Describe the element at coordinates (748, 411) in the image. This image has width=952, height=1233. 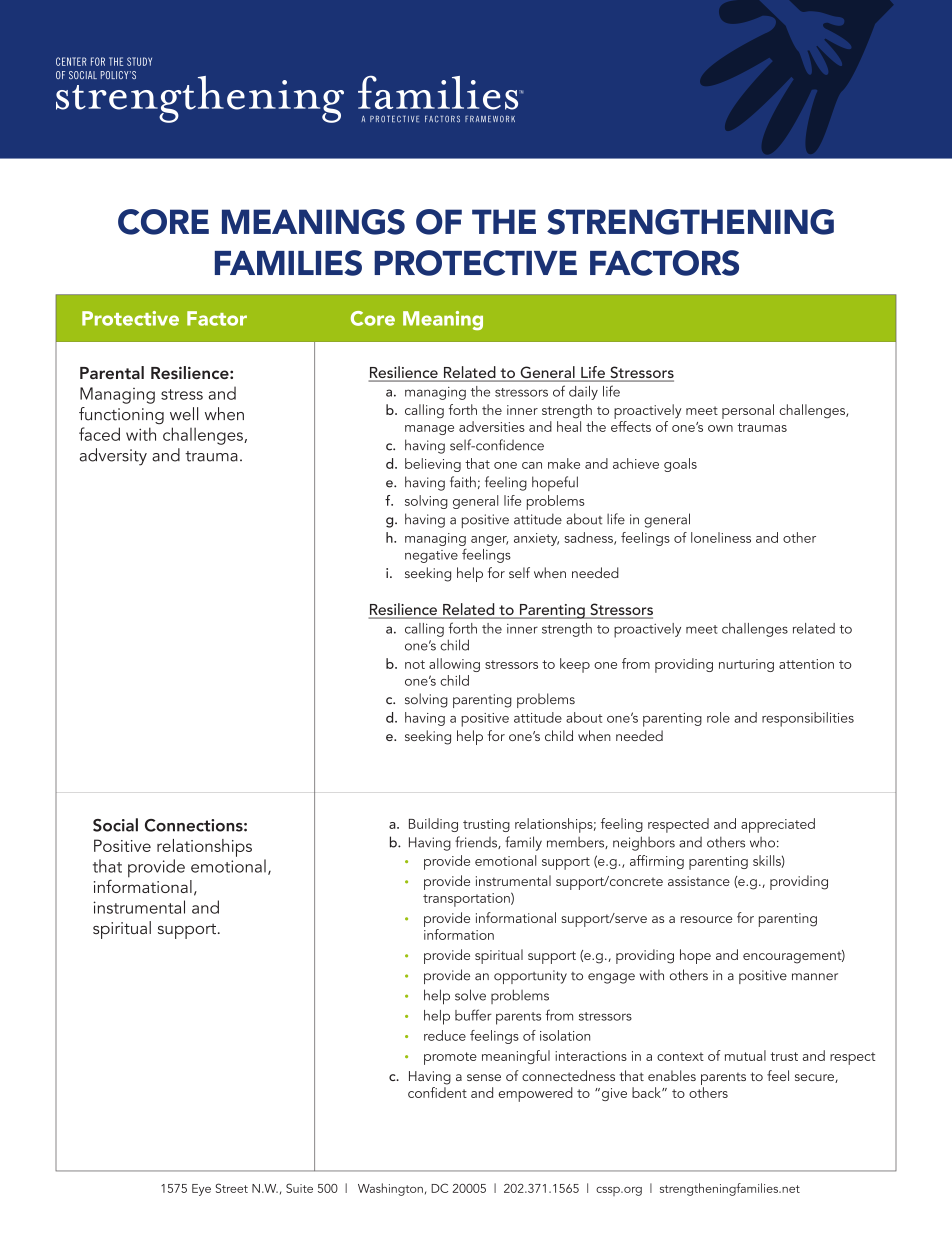
I see `personal` at that location.
